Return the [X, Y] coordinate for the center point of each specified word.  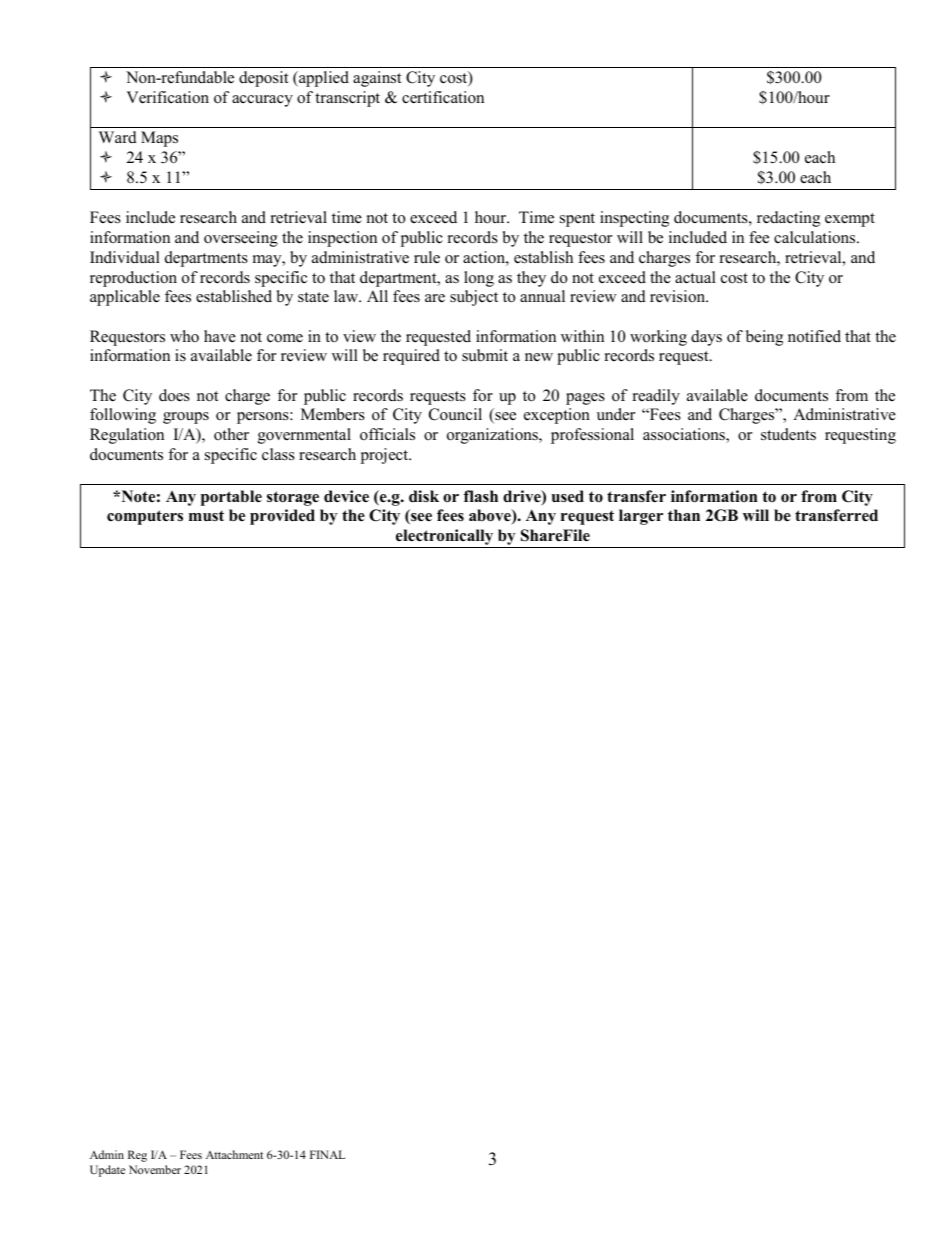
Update [107, 1171]
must [206, 516]
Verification [167, 97]
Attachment [234, 1154]
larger [641, 517]
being [764, 338]
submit [485, 355]
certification [443, 97]
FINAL [327, 1154]
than [684, 515]
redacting [788, 219]
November [155, 1169]
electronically [445, 538]
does [174, 395]
